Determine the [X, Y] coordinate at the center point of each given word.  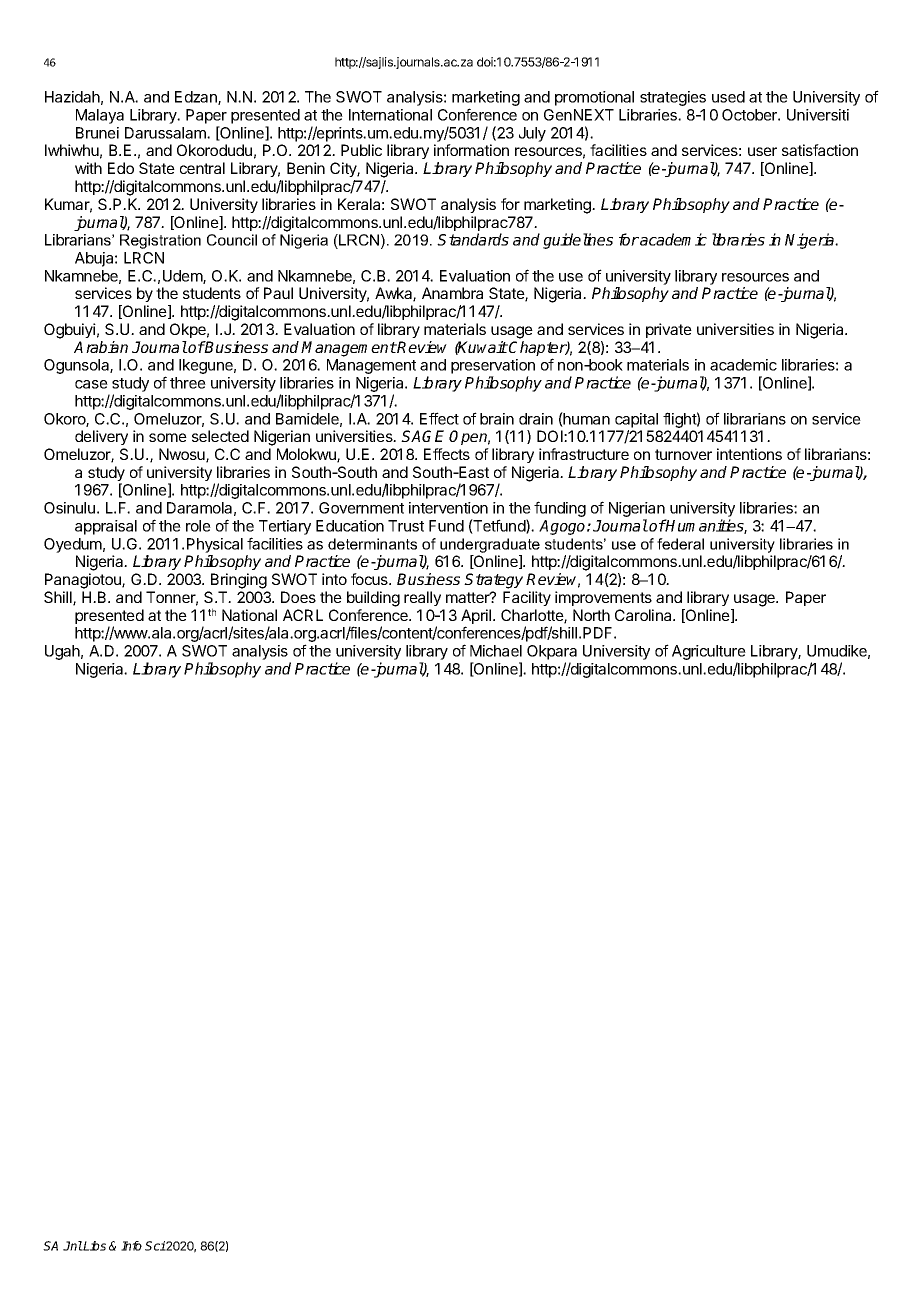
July [532, 134]
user [762, 151]
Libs [94, 1246]
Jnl [73, 1246]
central [202, 168]
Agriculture [709, 654]
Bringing [239, 581]
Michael [496, 651]
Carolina [644, 615]
